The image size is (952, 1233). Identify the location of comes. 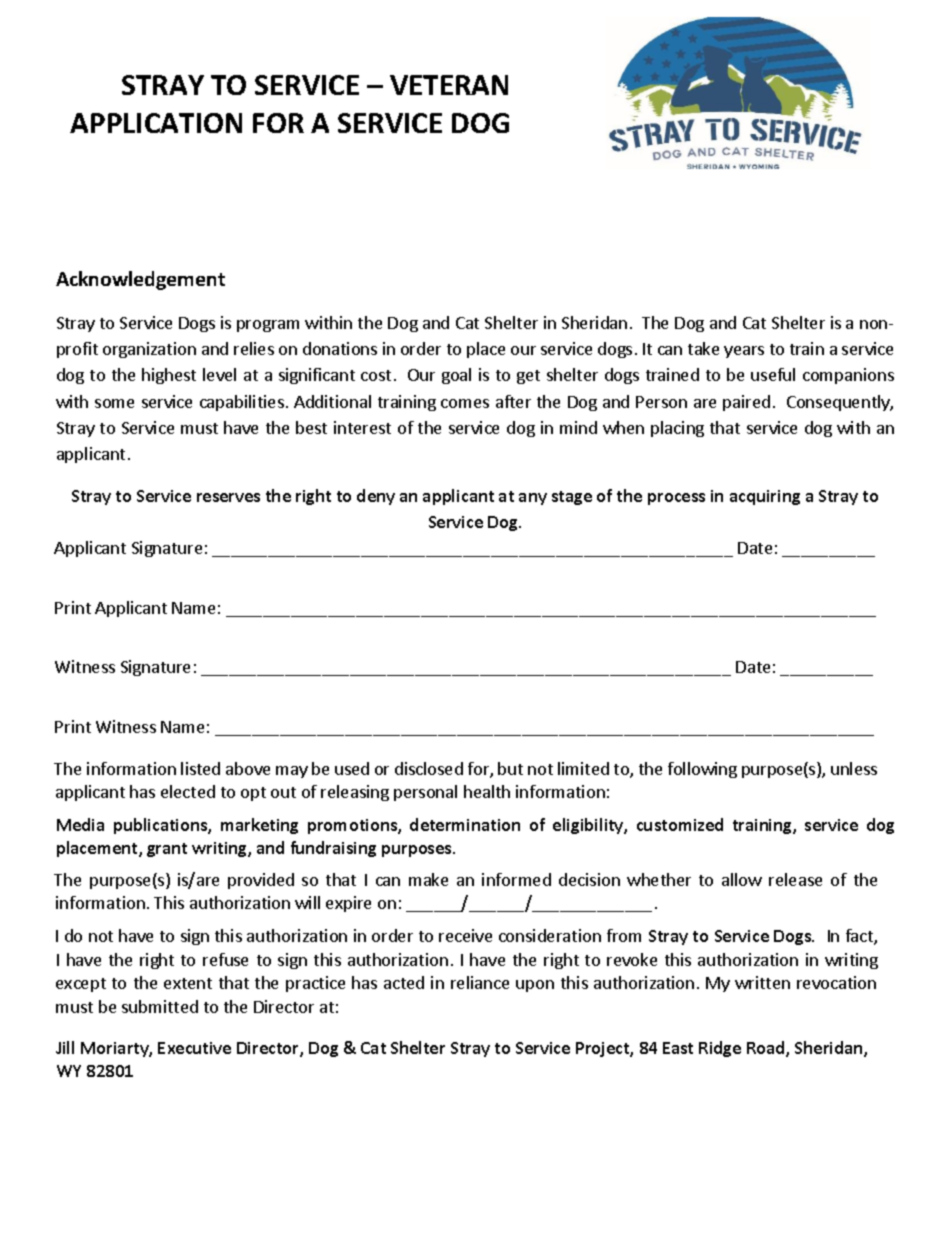
(465, 403).
